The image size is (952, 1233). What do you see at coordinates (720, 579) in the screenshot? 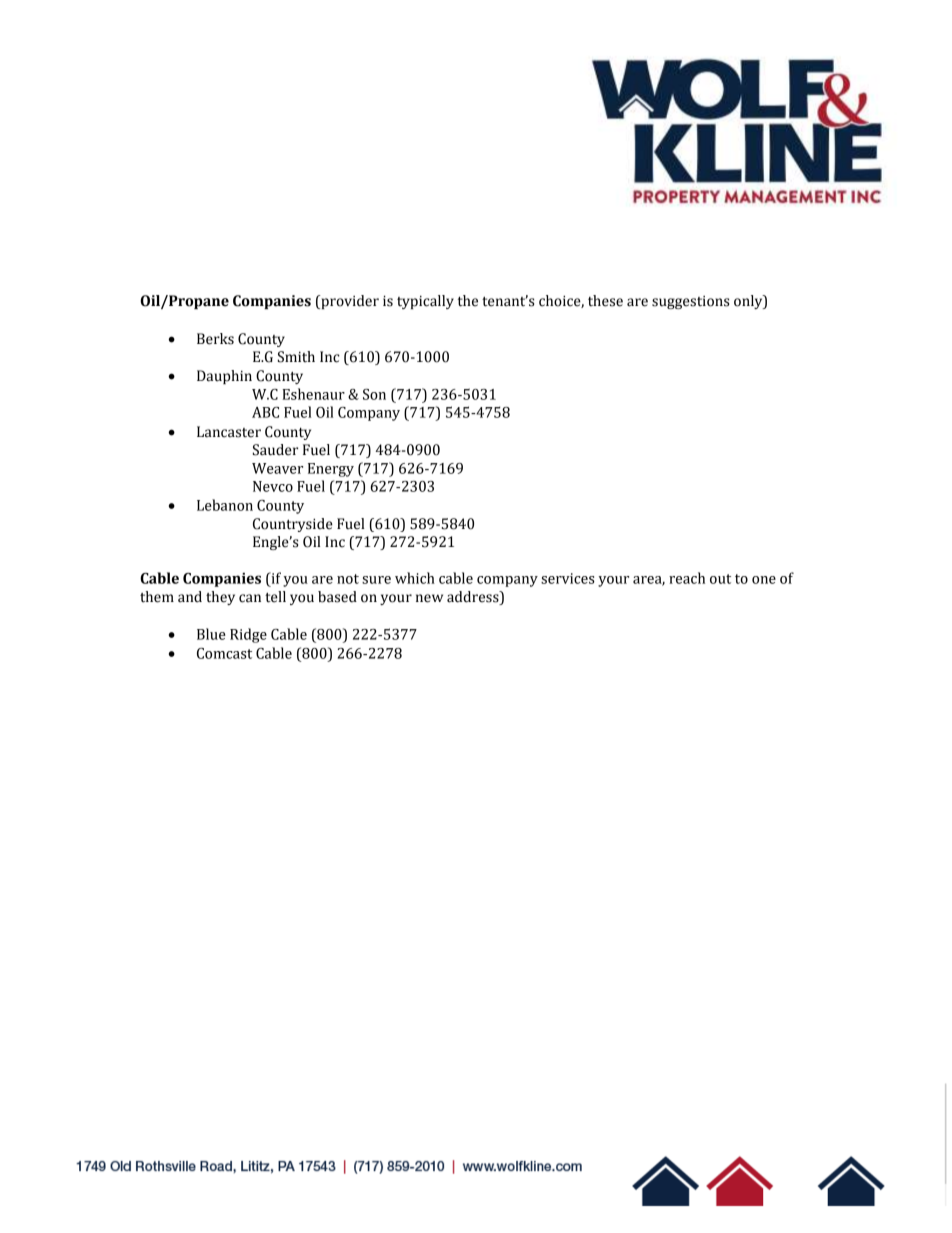
I see `out` at bounding box center [720, 579].
